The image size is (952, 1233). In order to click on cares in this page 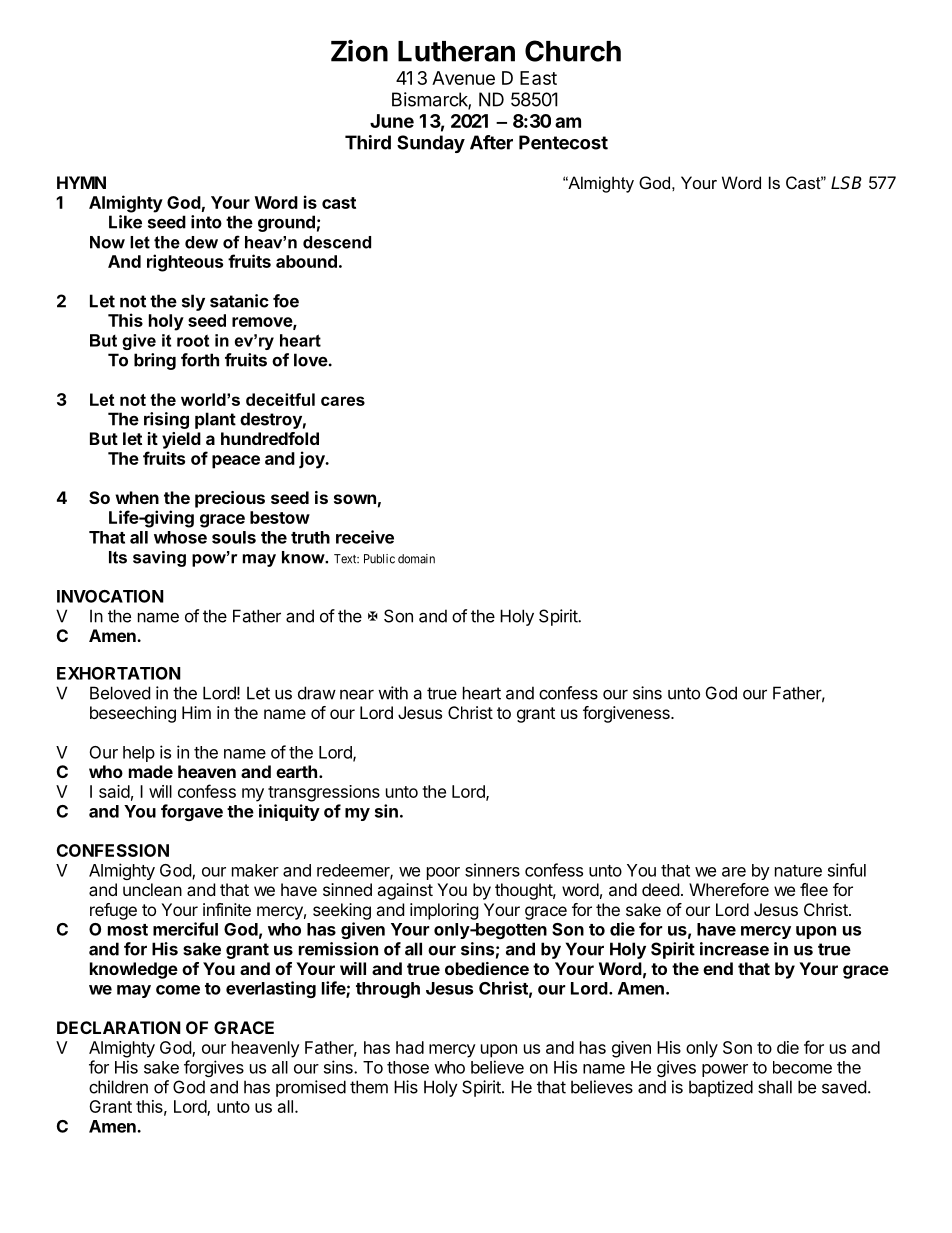, I will do `click(343, 401)`.
